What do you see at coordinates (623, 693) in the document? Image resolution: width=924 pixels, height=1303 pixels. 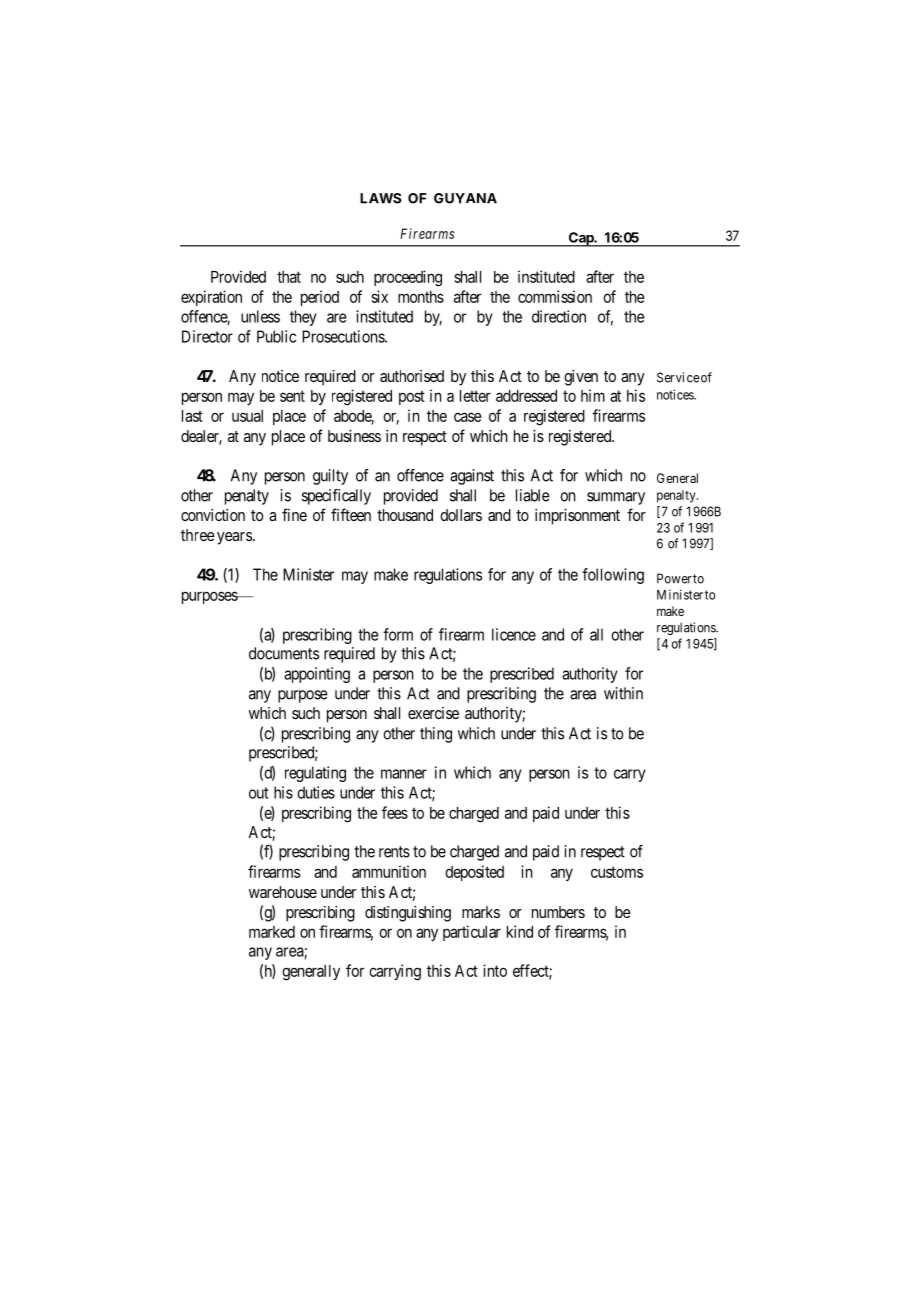 I see `within` at bounding box center [623, 693].
